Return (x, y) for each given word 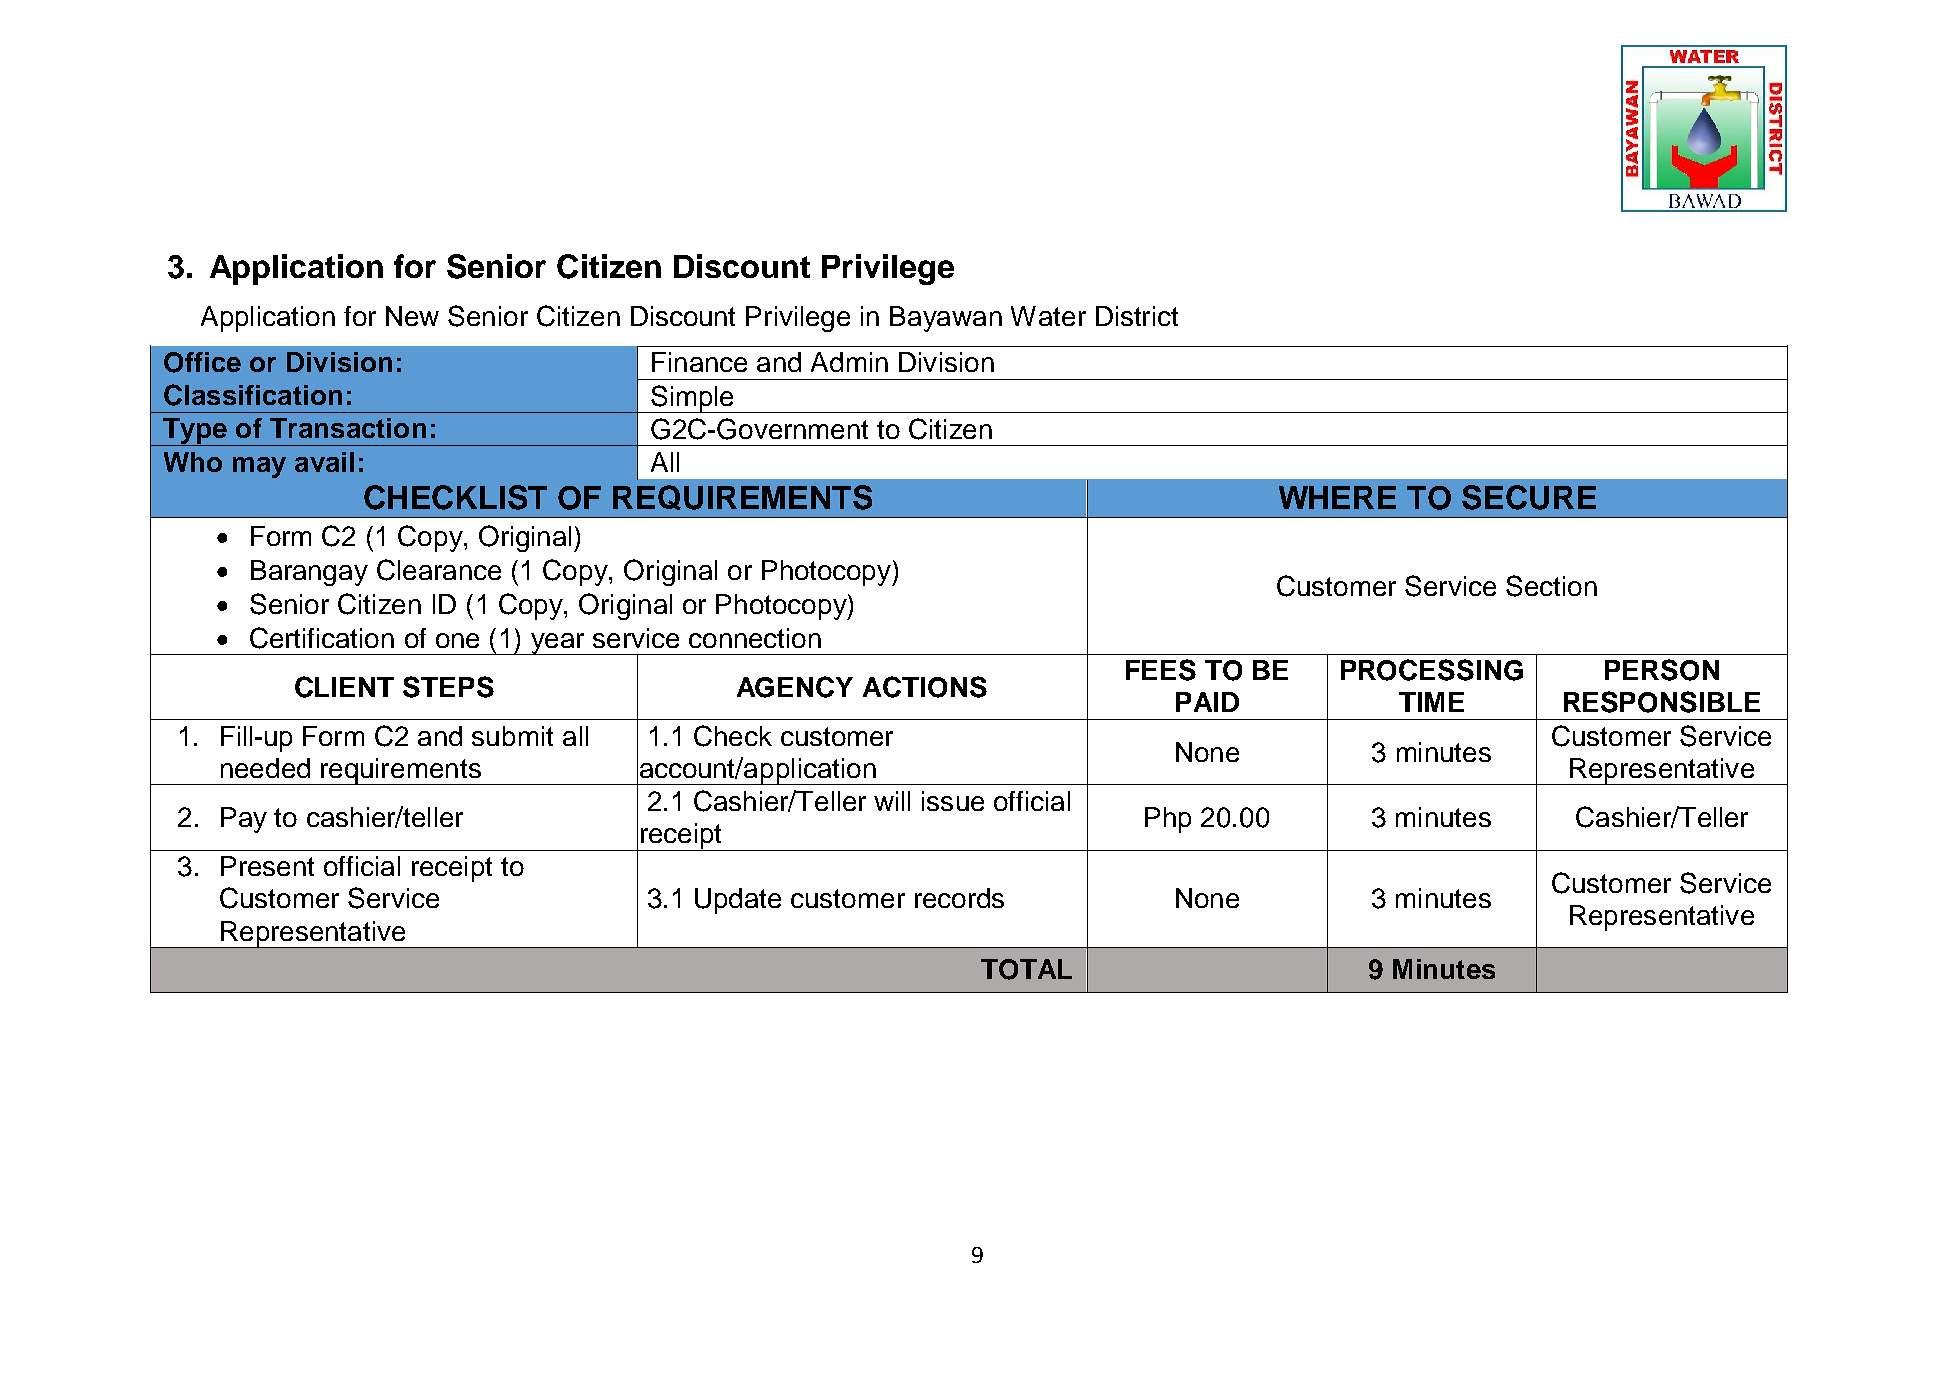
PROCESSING (1432, 670)
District (1137, 316)
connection (755, 638)
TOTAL (1026, 969)
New (412, 316)
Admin (849, 362)
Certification (322, 638)
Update (738, 901)
